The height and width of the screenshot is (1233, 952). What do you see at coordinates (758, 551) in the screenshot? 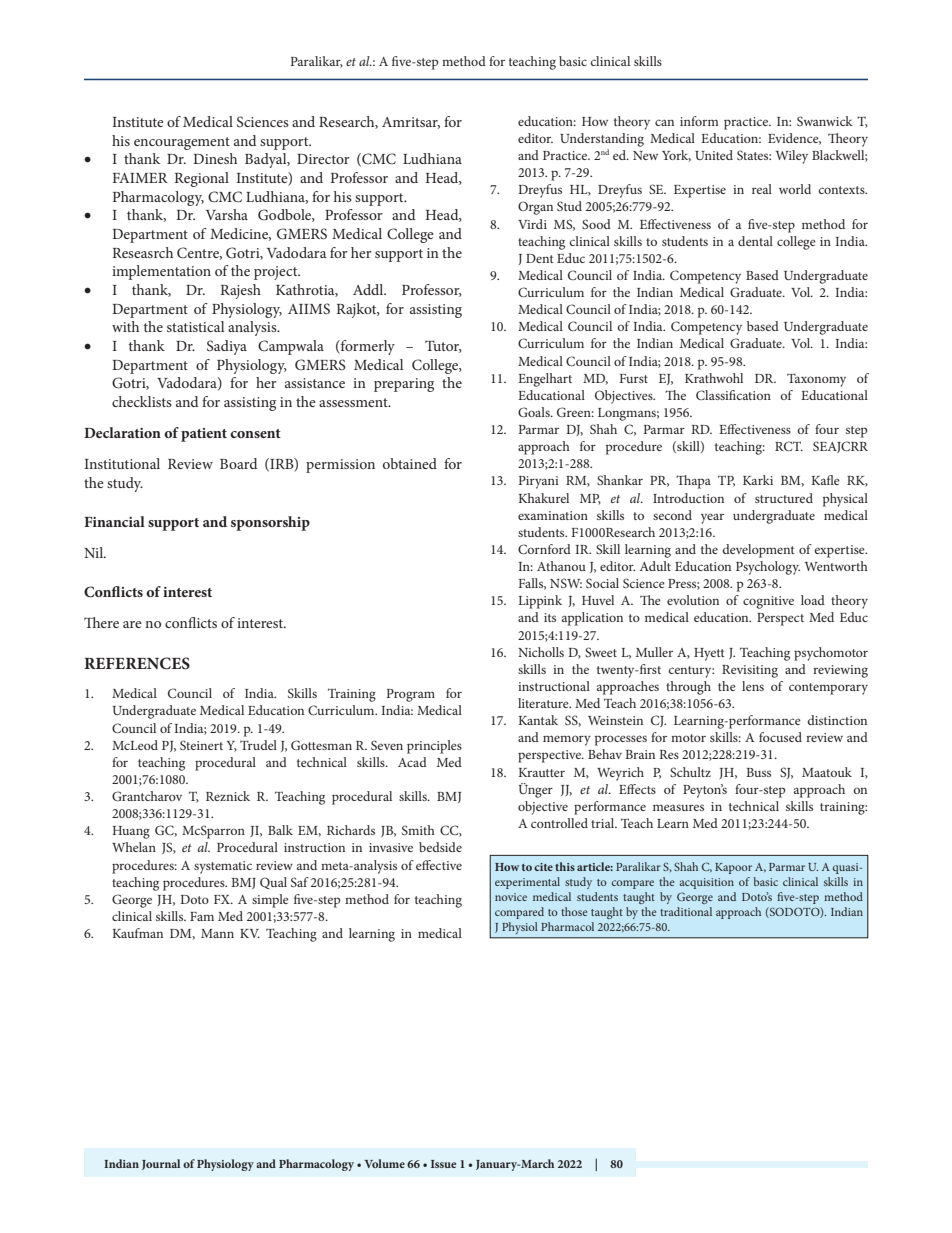
I see `development` at bounding box center [758, 551].
